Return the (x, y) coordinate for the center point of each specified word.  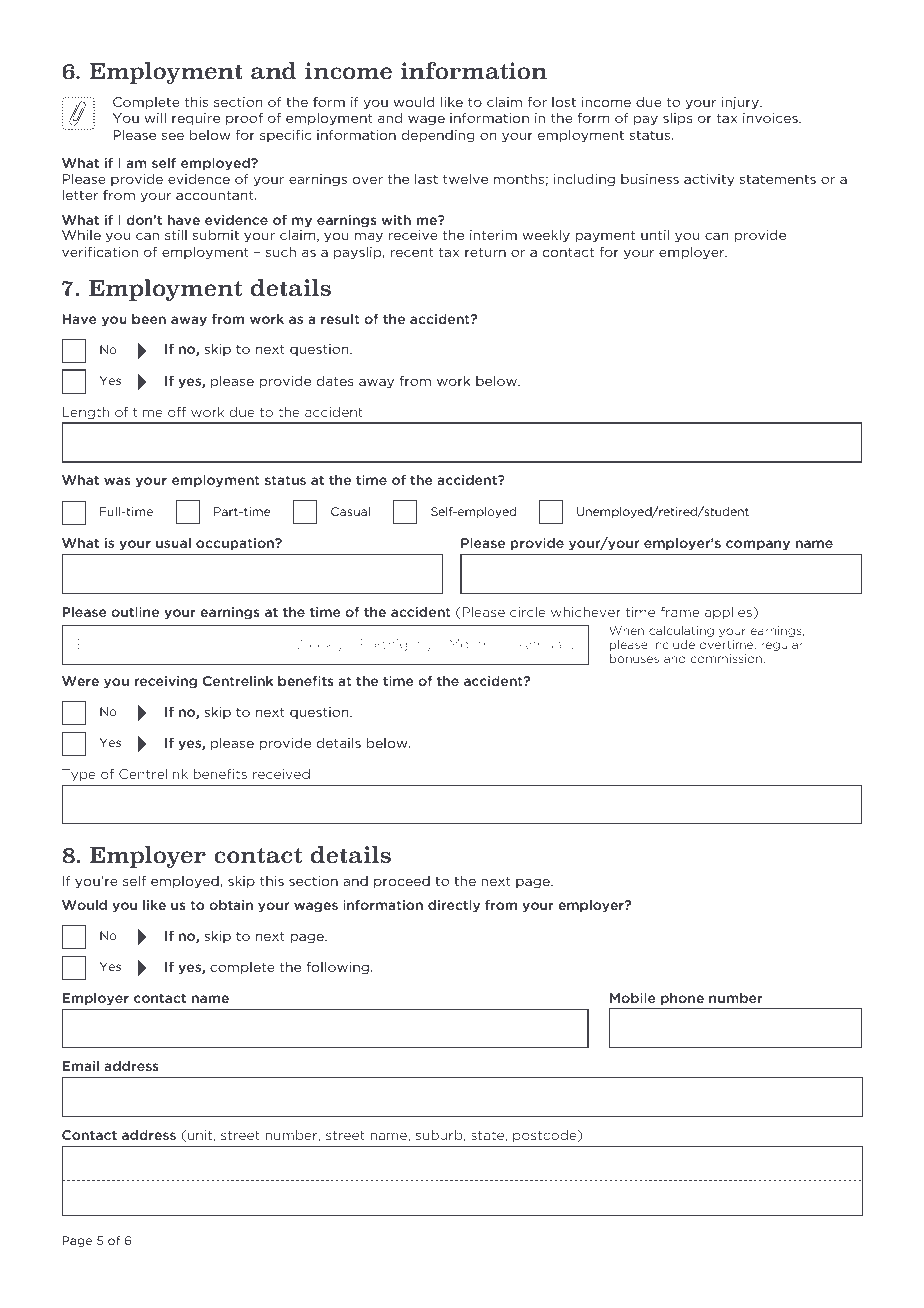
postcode (546, 1136)
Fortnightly (396, 645)
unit (200, 1136)
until (655, 235)
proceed (402, 882)
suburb (440, 1135)
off (177, 412)
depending (438, 136)
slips (678, 119)
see (173, 136)
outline (135, 612)
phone (682, 999)
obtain (231, 905)
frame (680, 612)
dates (335, 381)
